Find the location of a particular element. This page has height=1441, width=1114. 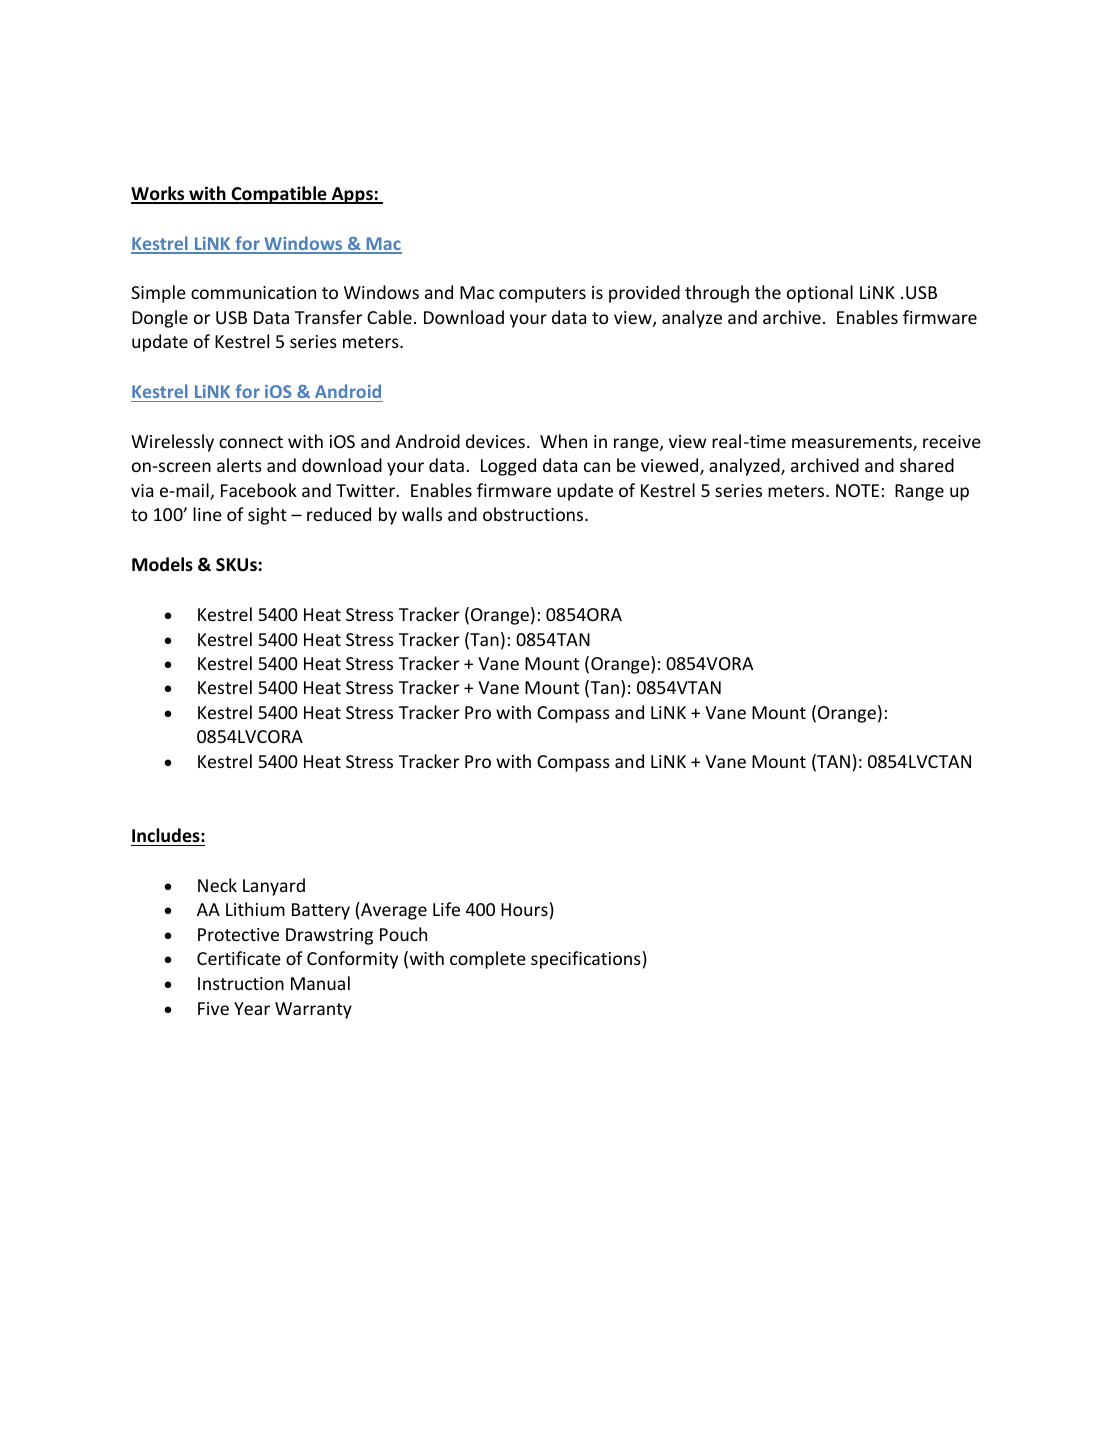

complete is located at coordinates (488, 960).
